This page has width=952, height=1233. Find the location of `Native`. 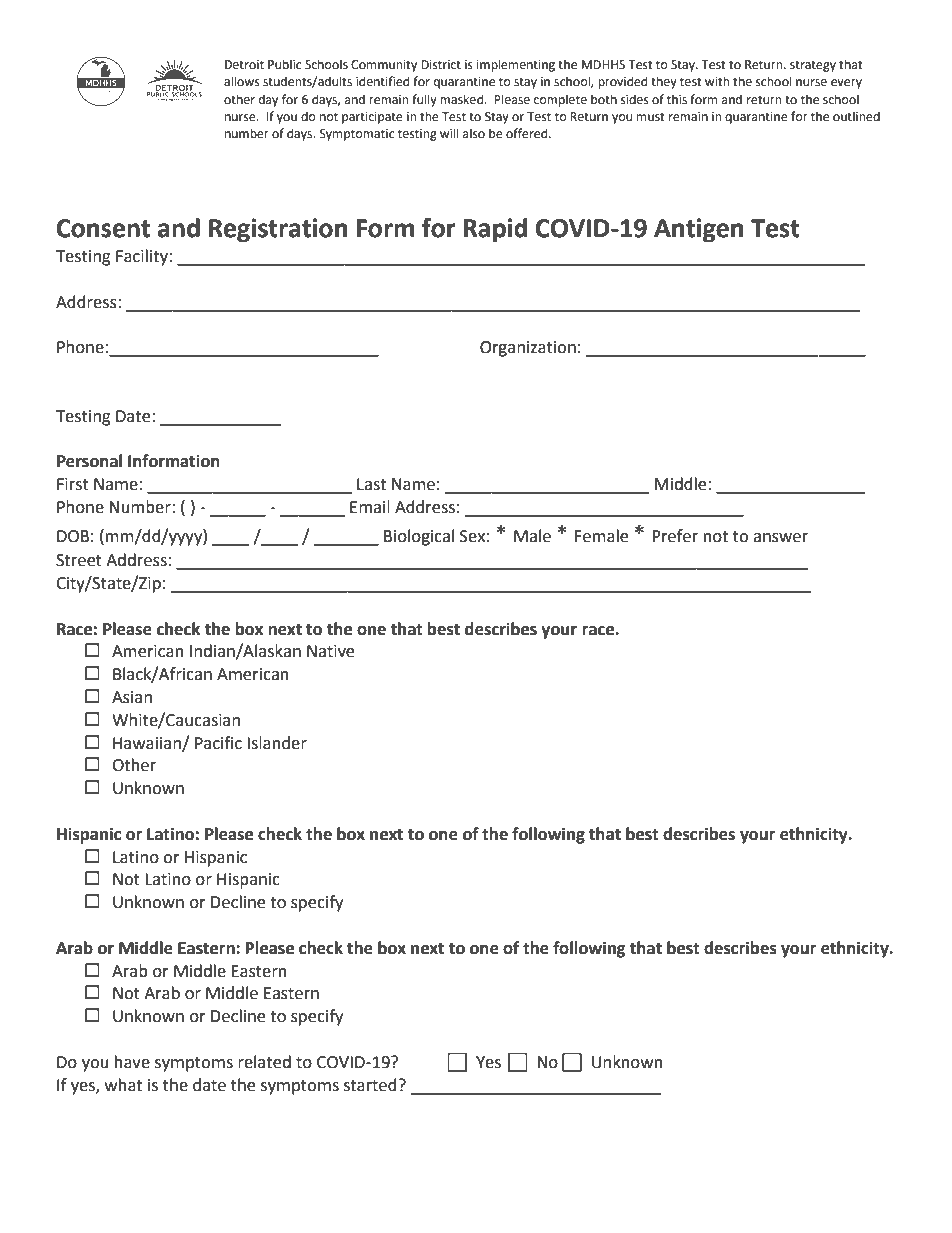

Native is located at coordinates (330, 651).
